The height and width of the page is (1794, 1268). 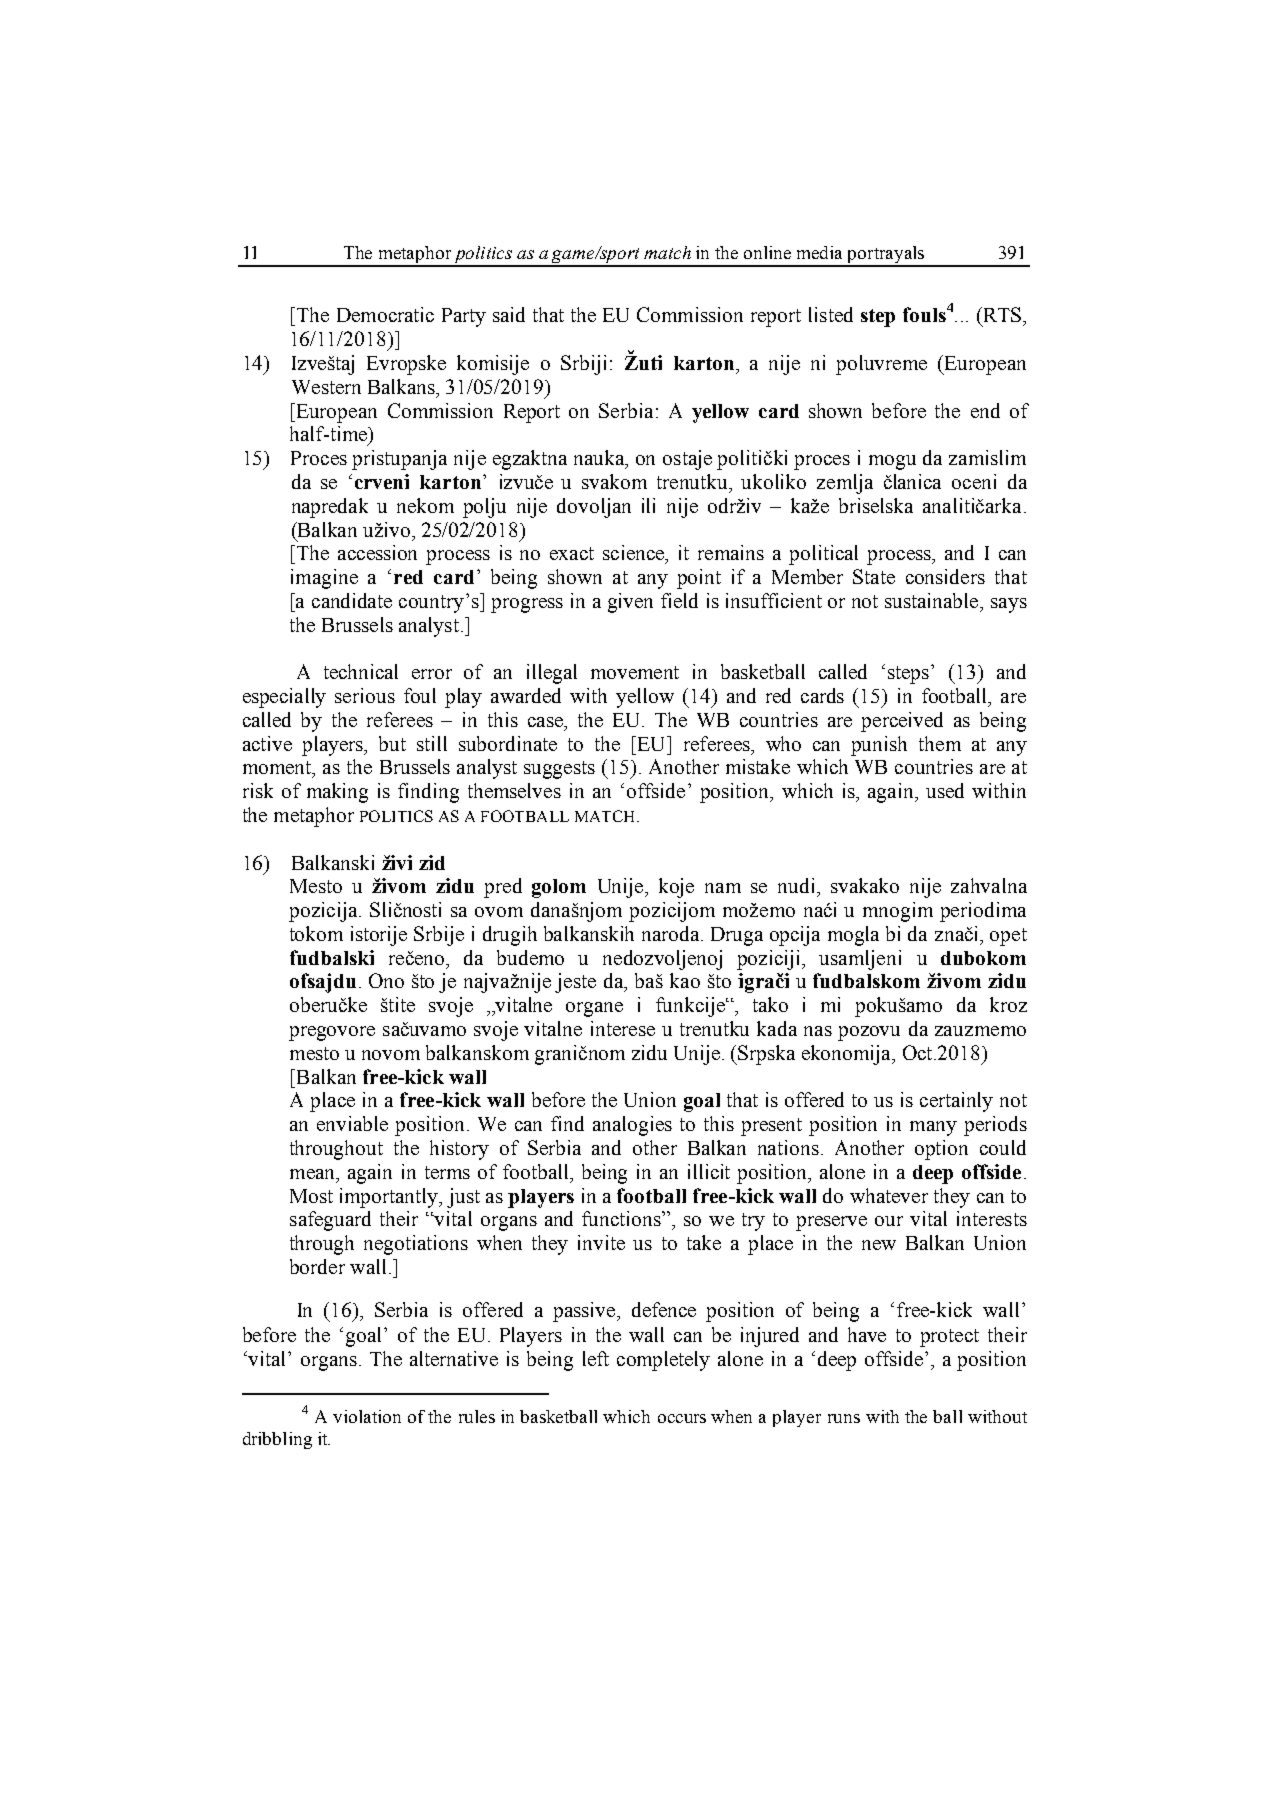 What do you see at coordinates (352, 1123) in the page?
I see `enviable` at bounding box center [352, 1123].
